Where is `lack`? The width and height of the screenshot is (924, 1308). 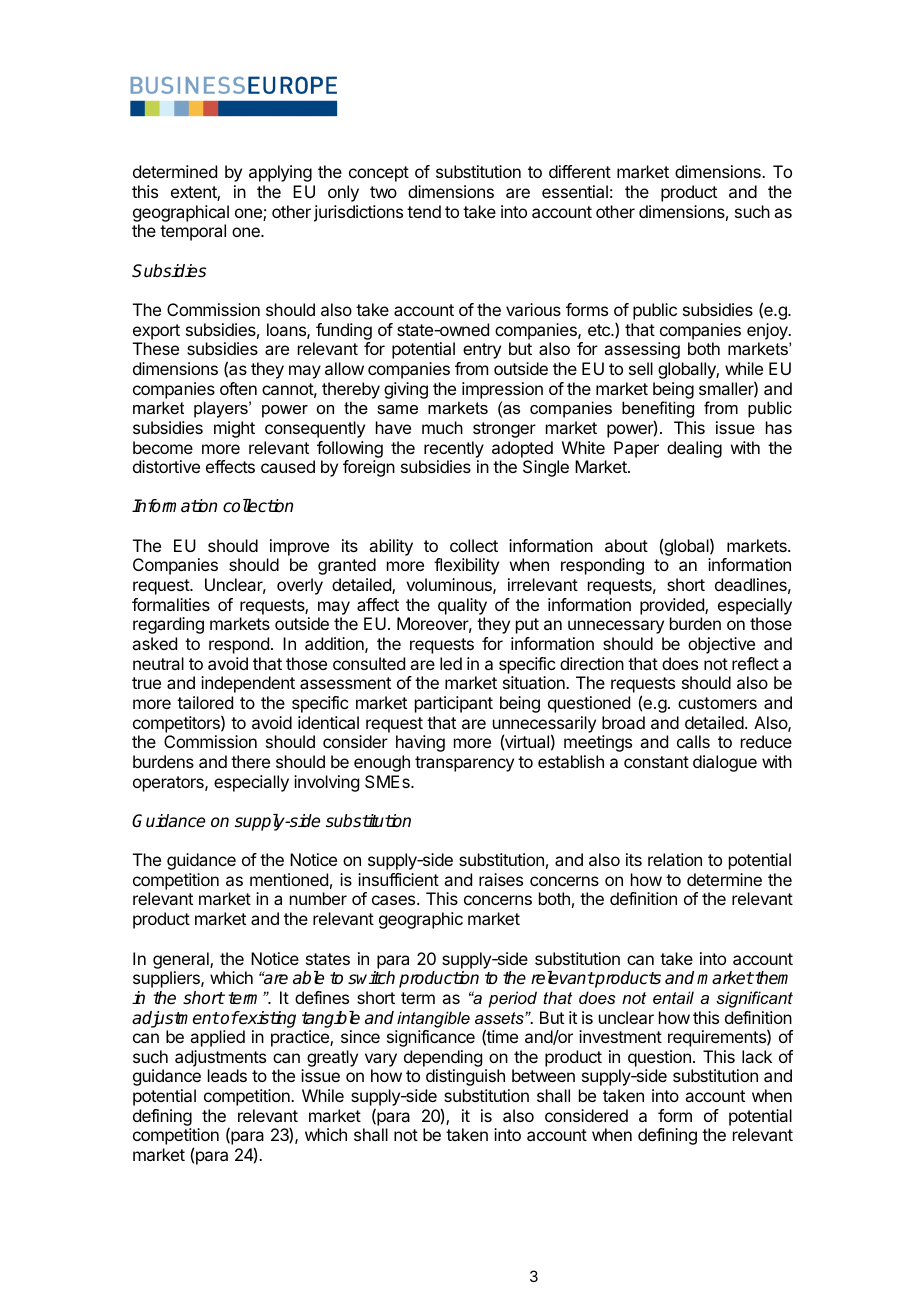 lack is located at coordinates (757, 1056).
